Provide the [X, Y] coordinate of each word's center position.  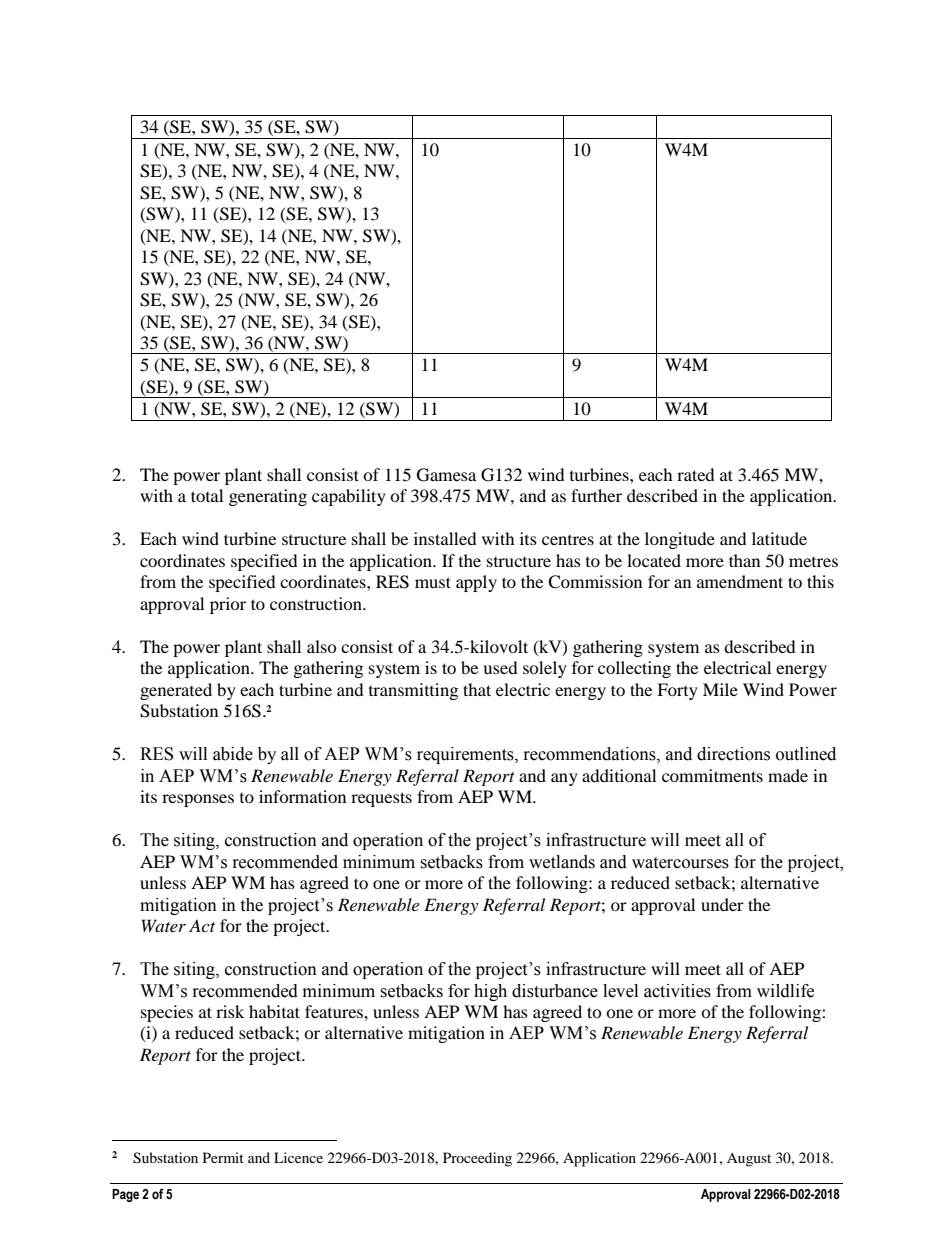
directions [733, 754]
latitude [779, 538]
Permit [223, 1157]
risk [230, 1011]
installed [445, 538]
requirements [466, 755]
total [207, 495]
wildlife [785, 991]
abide [233, 754]
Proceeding [477, 1159]
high [490, 992]
